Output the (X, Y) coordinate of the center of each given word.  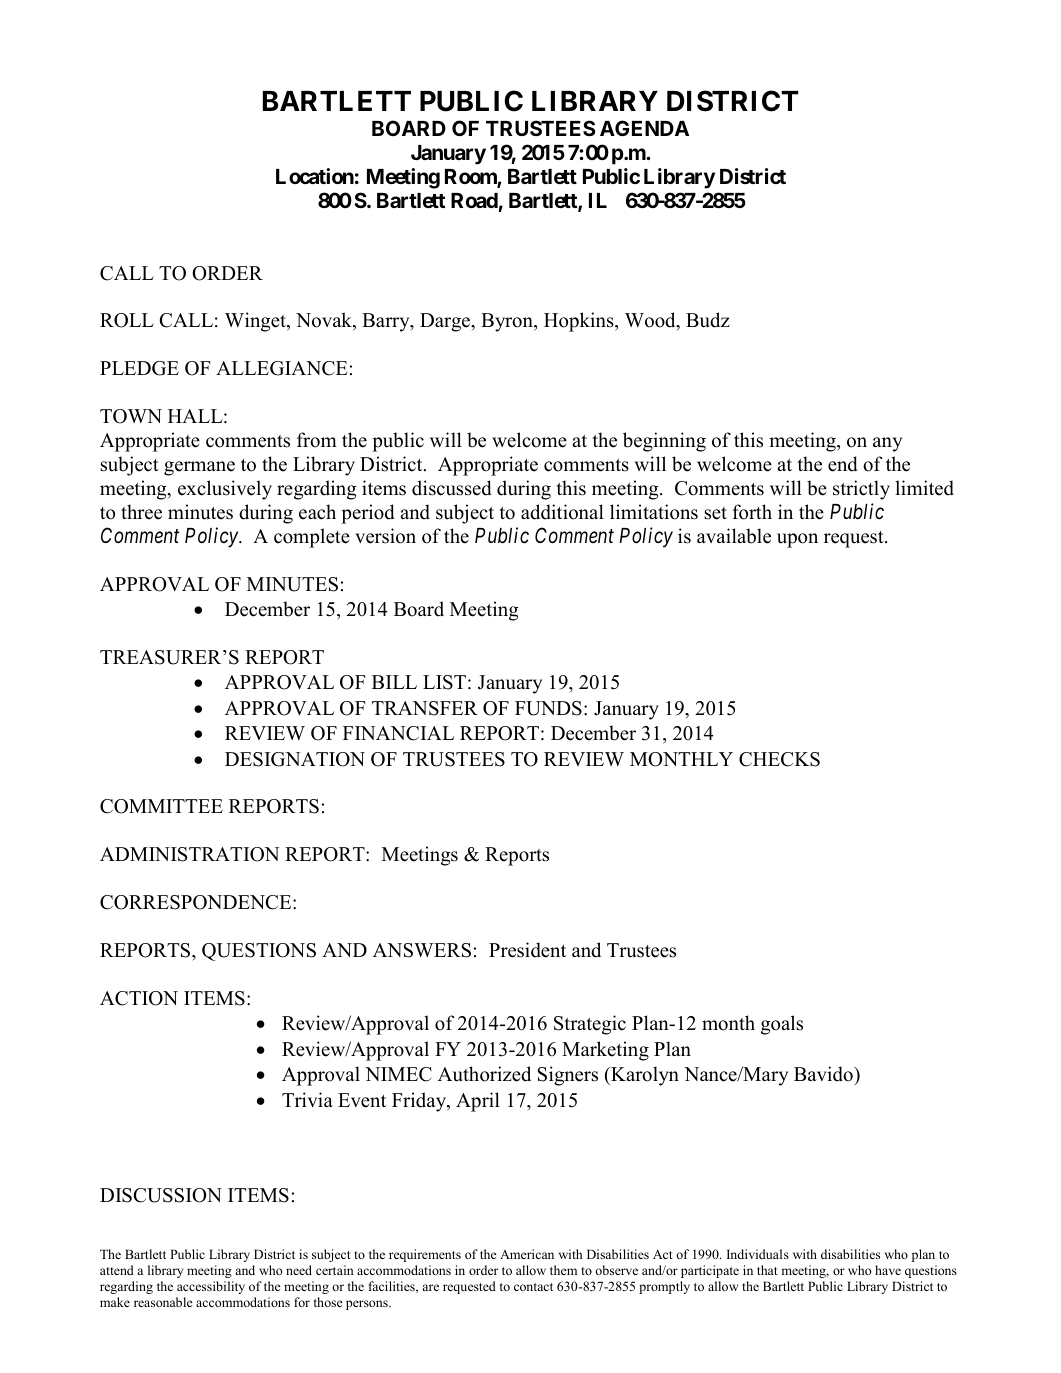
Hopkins (580, 322)
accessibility (211, 1287)
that (767, 1270)
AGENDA (644, 128)
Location (315, 176)
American (527, 1254)
